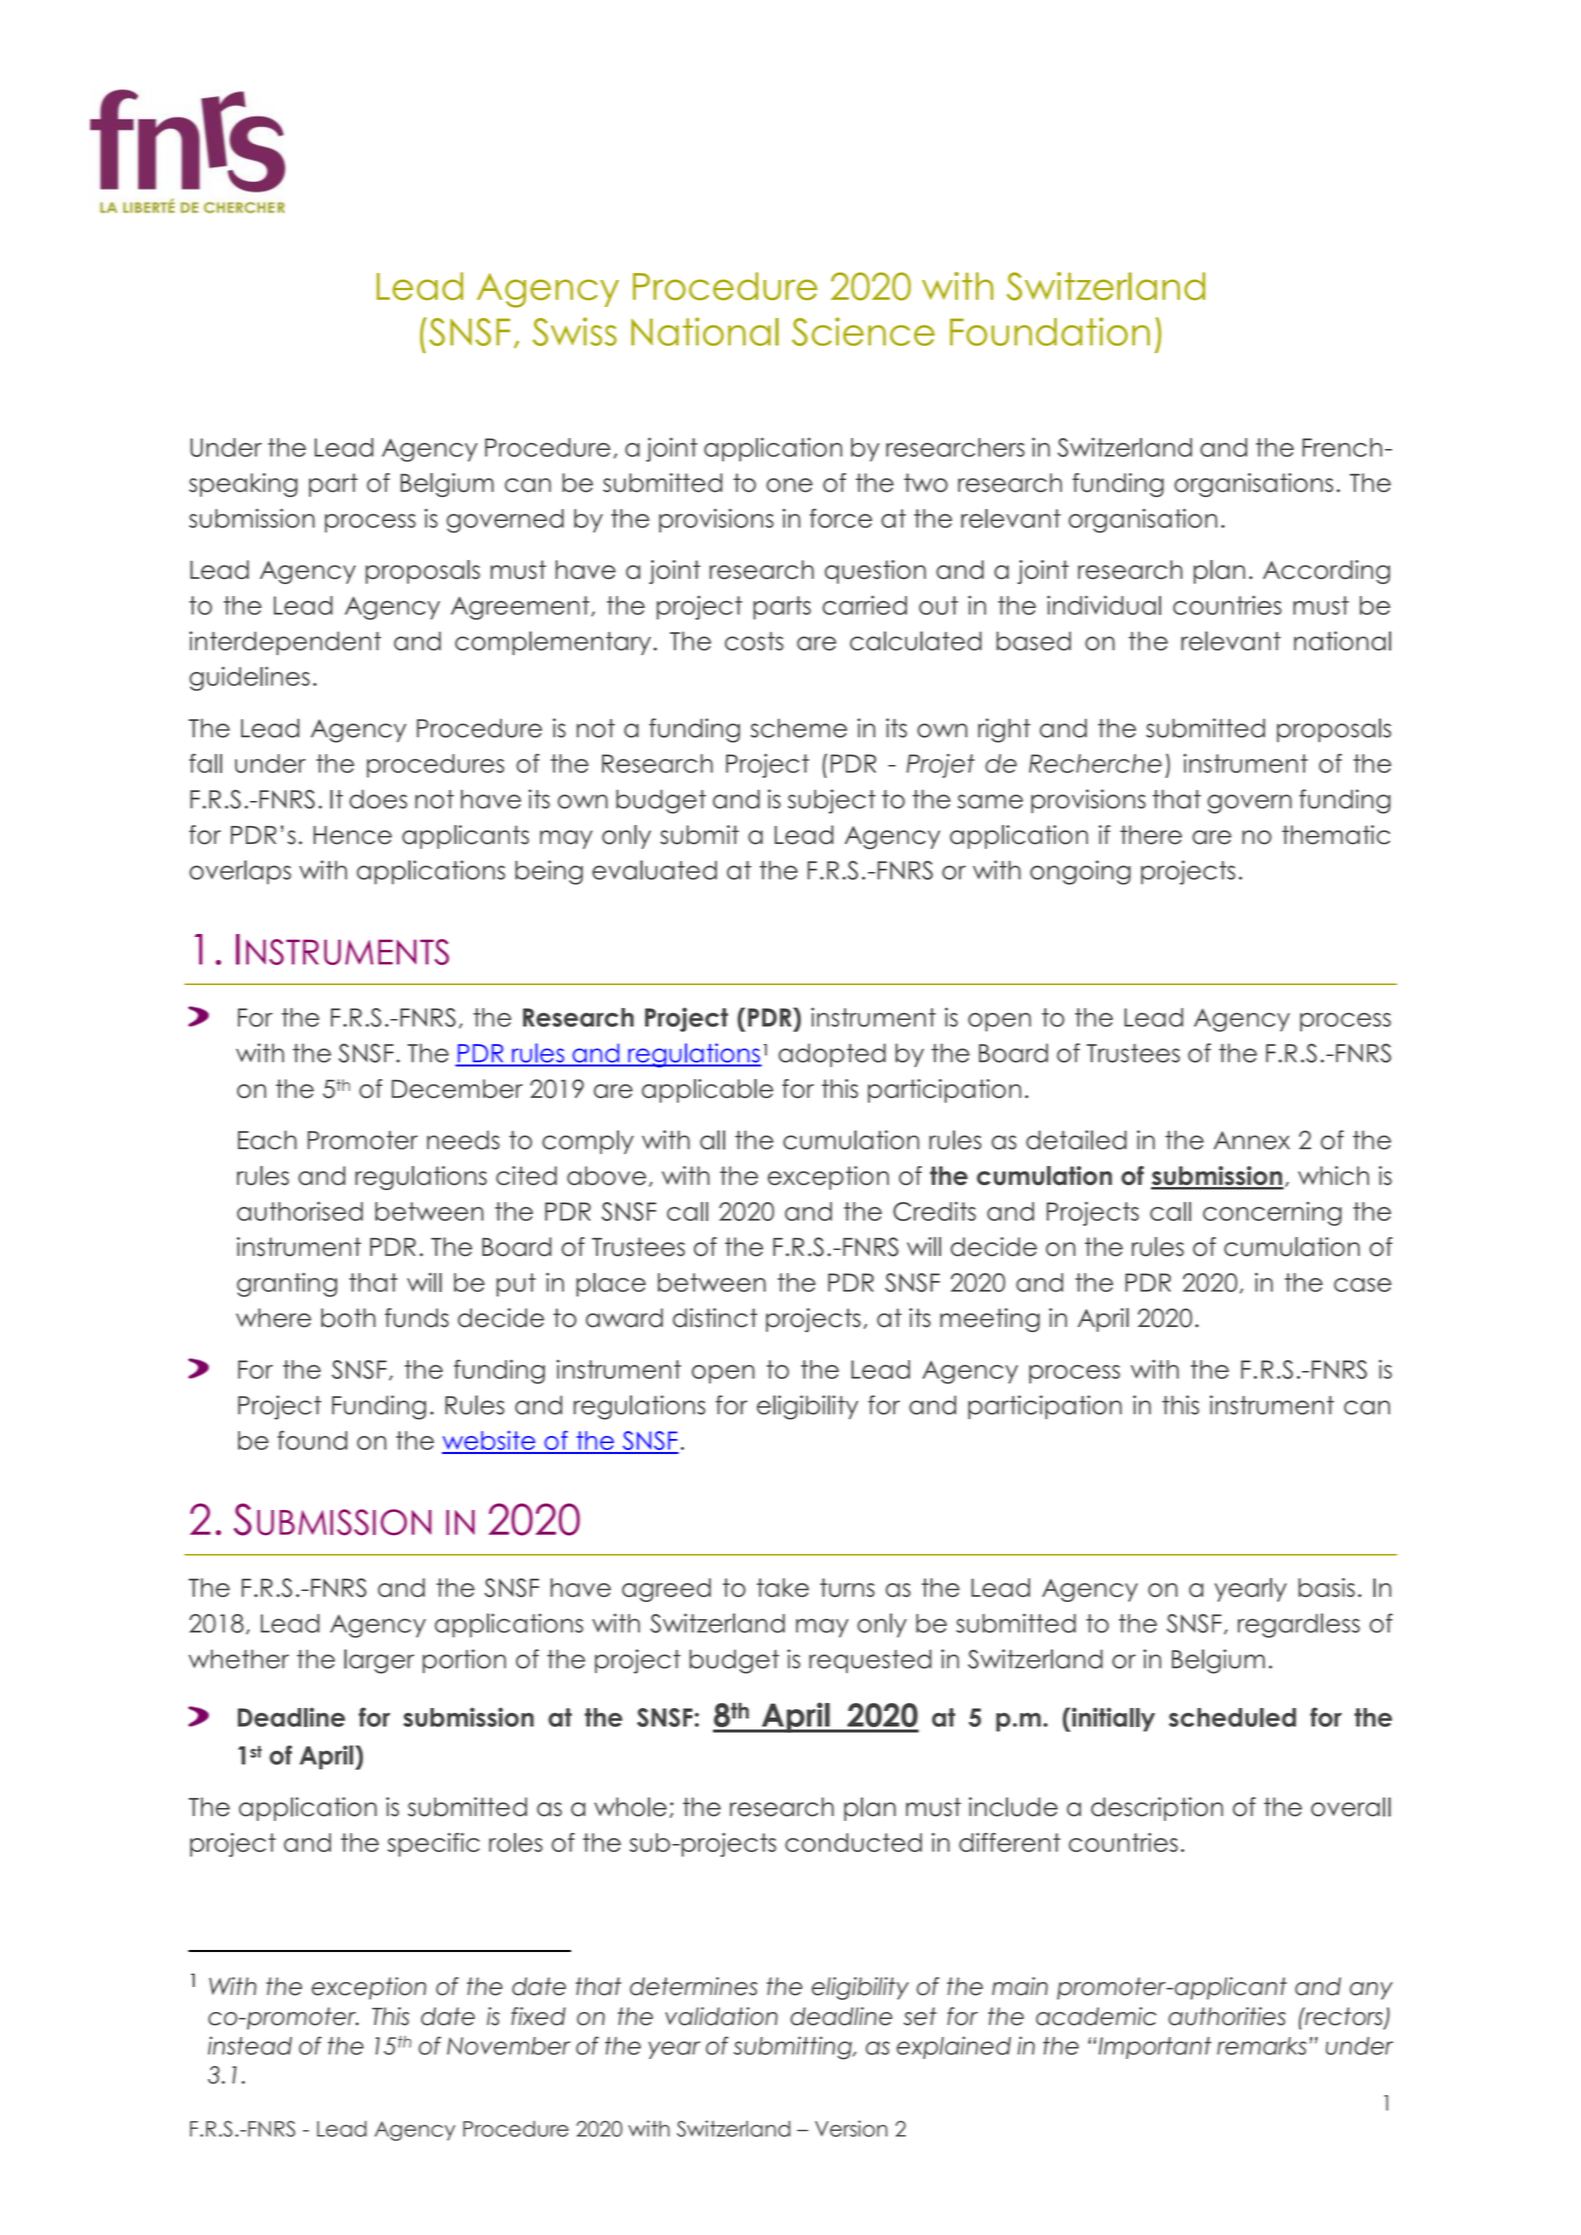 The height and width of the screenshot is (2235, 1581). What do you see at coordinates (250, 2045) in the screenshot?
I see `instead` at bounding box center [250, 2045].
